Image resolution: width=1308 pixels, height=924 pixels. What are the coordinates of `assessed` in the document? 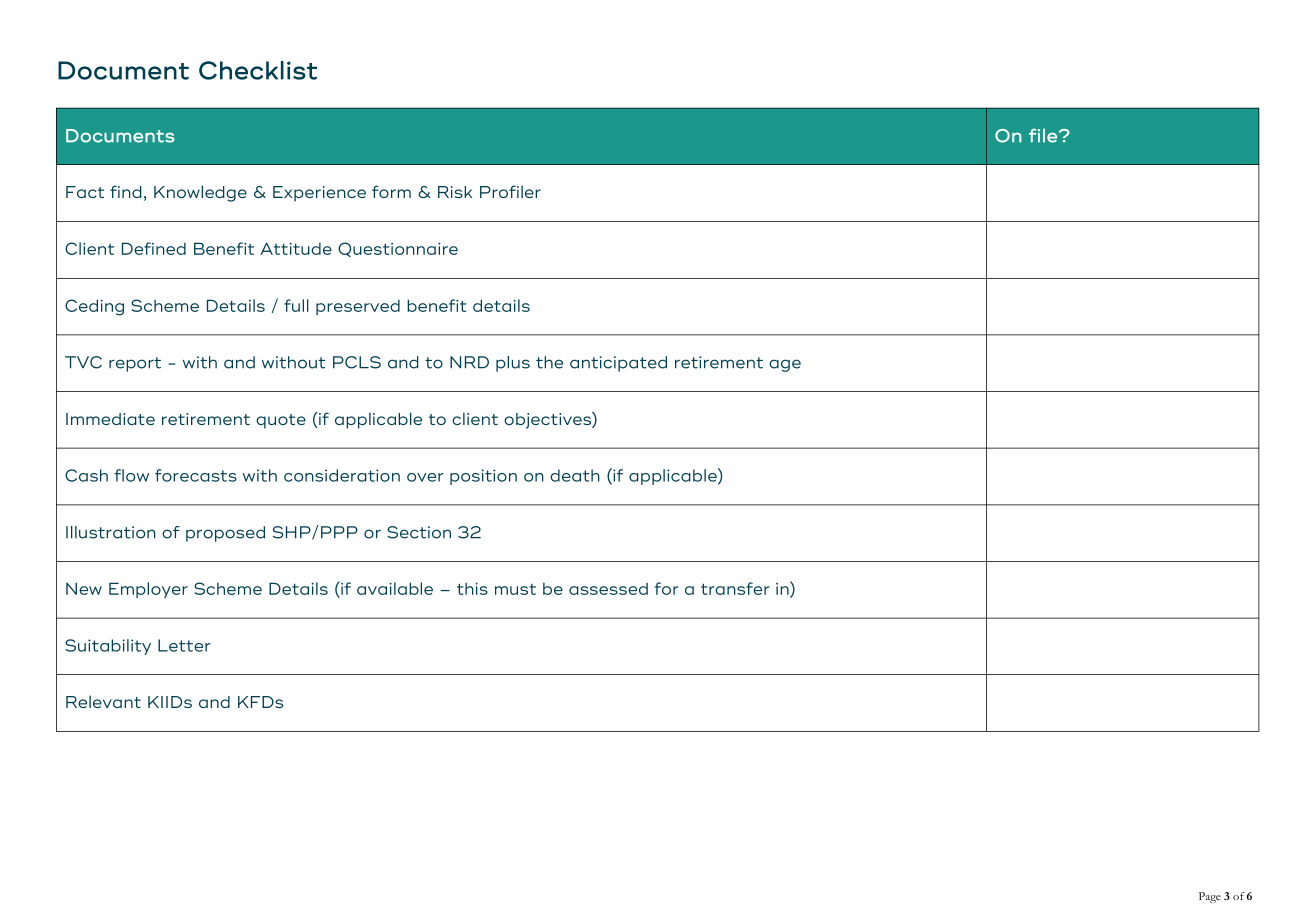 It's located at (608, 589).
